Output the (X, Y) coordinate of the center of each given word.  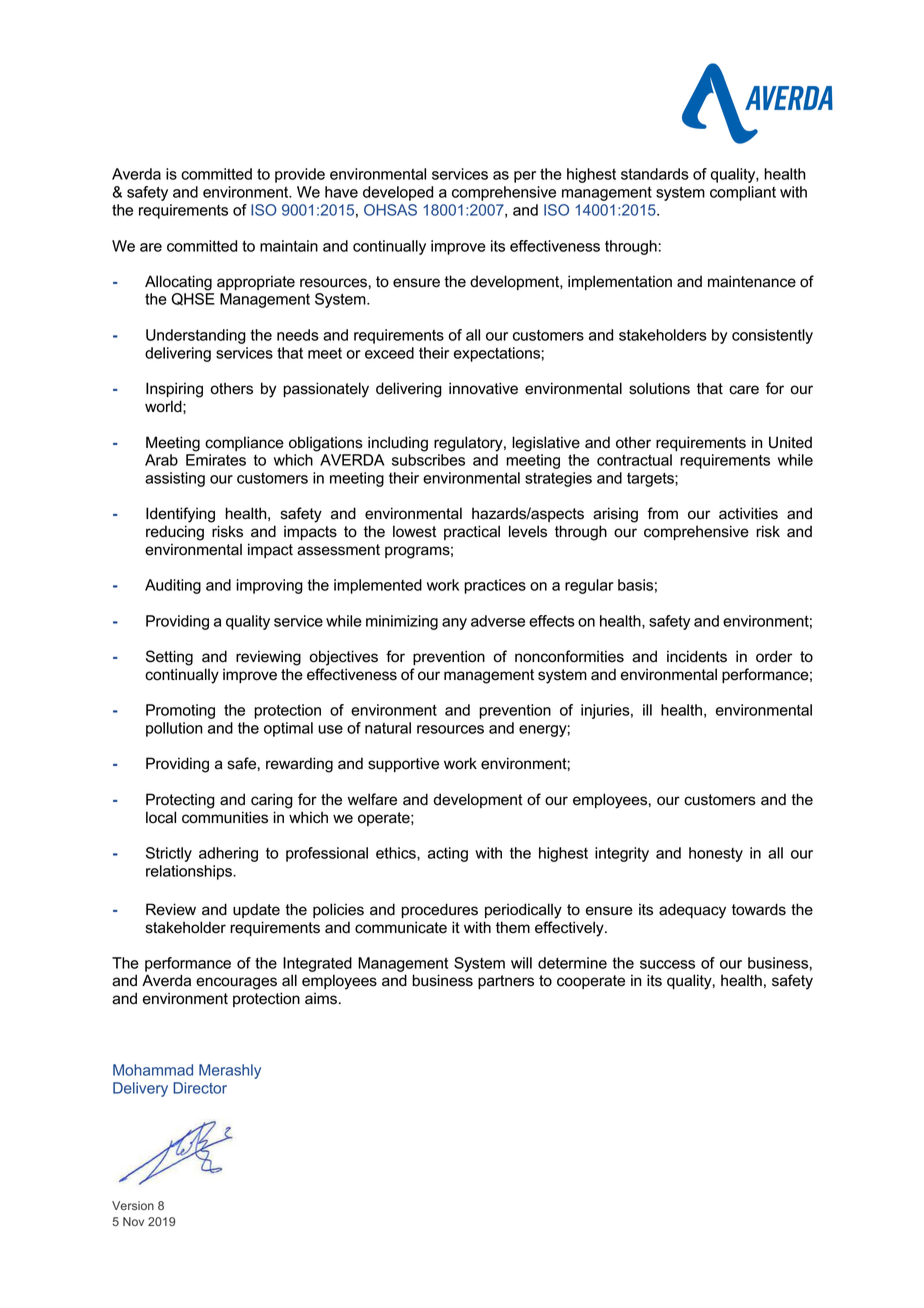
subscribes (428, 460)
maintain (289, 246)
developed (398, 193)
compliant (743, 193)
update (256, 910)
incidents (697, 656)
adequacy (692, 911)
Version (133, 1205)
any (454, 624)
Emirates (216, 460)
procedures (439, 910)
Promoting (180, 711)
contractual (634, 460)
